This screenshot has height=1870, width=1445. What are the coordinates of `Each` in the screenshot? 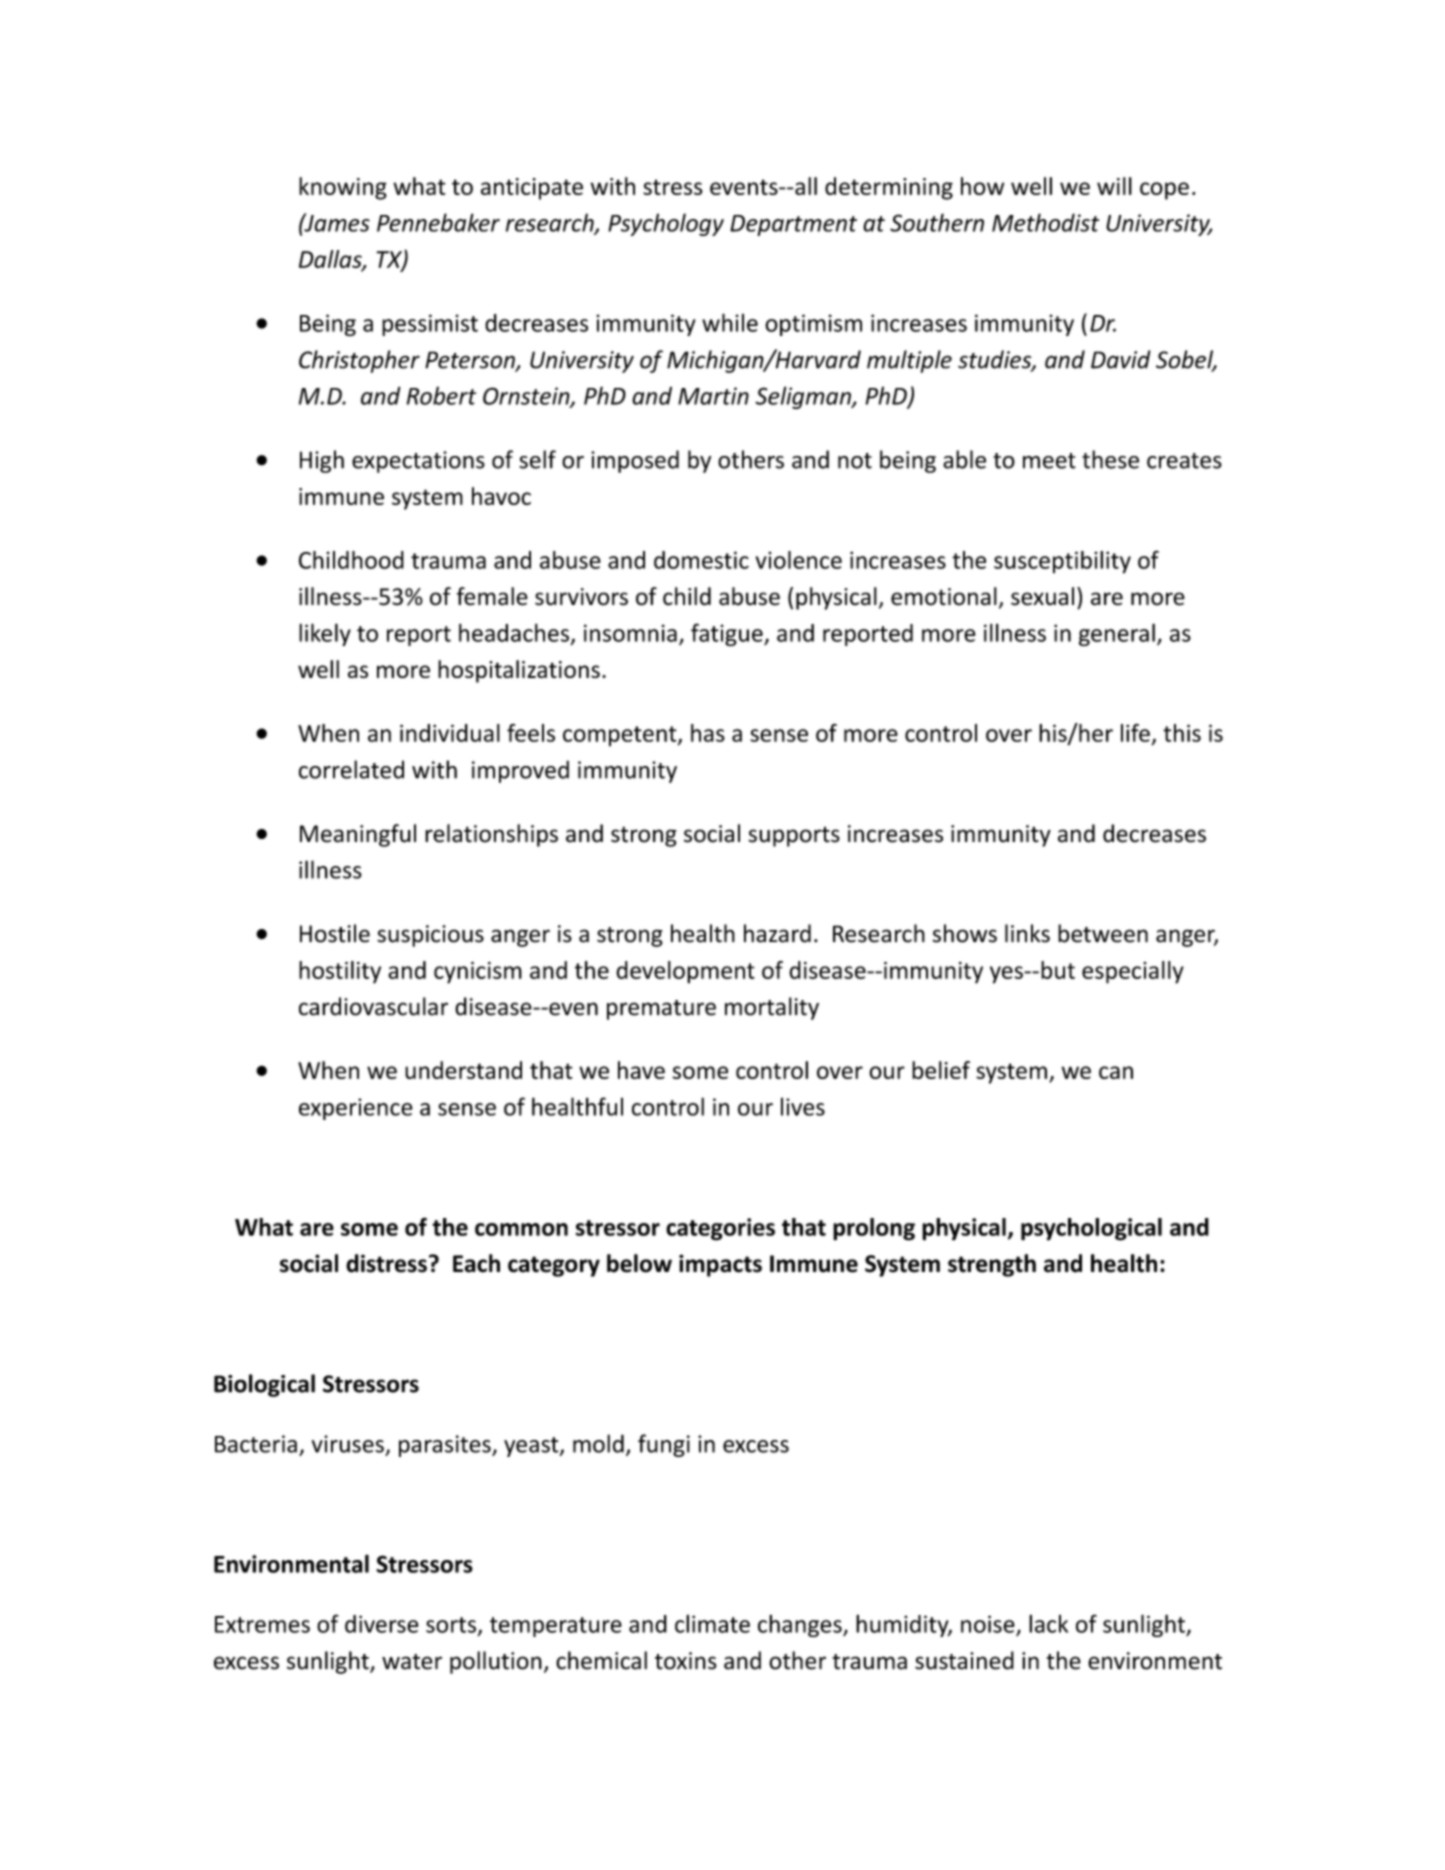 It's located at (476, 1263).
